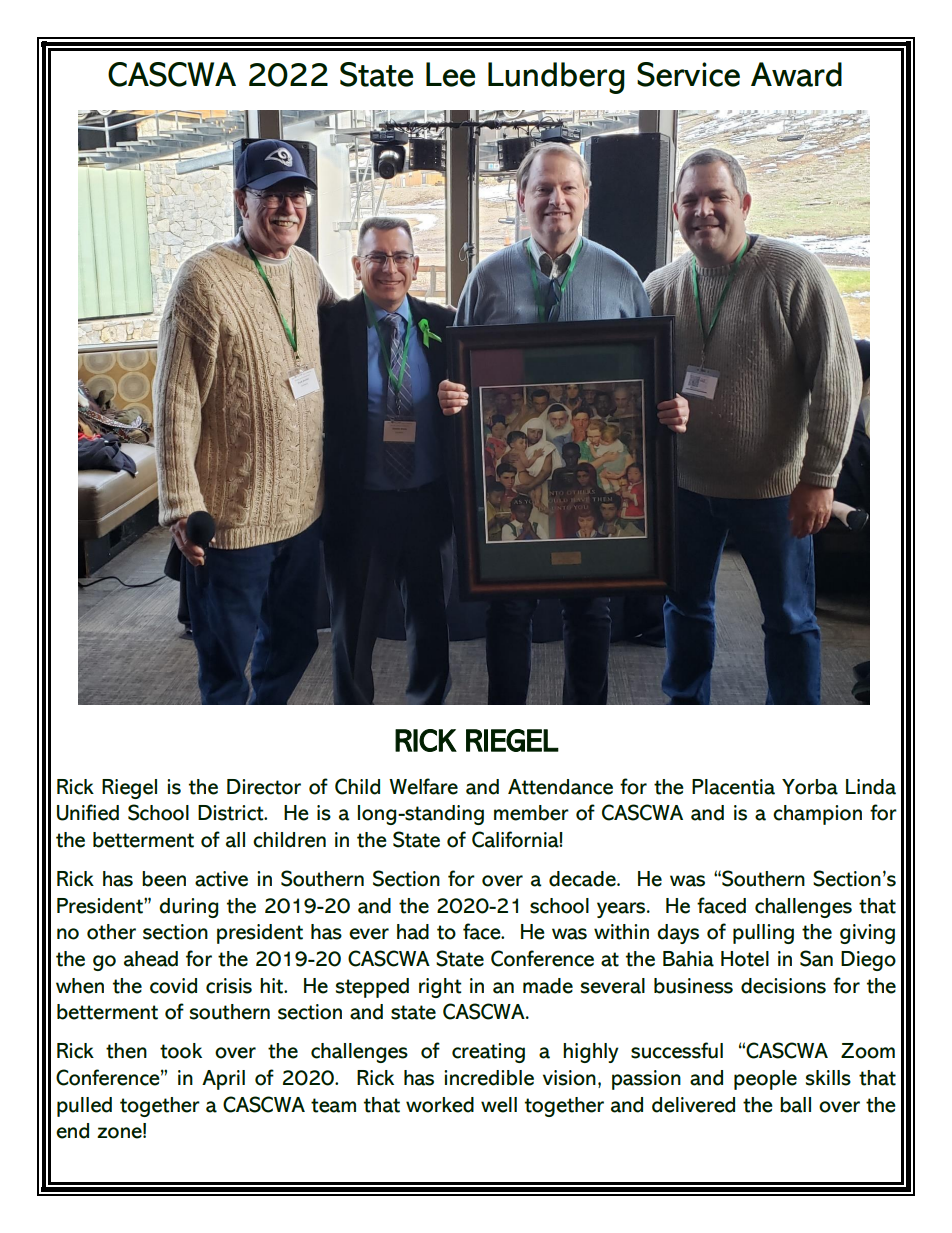 The width and height of the image is (952, 1233). I want to click on champion, so click(817, 815).
